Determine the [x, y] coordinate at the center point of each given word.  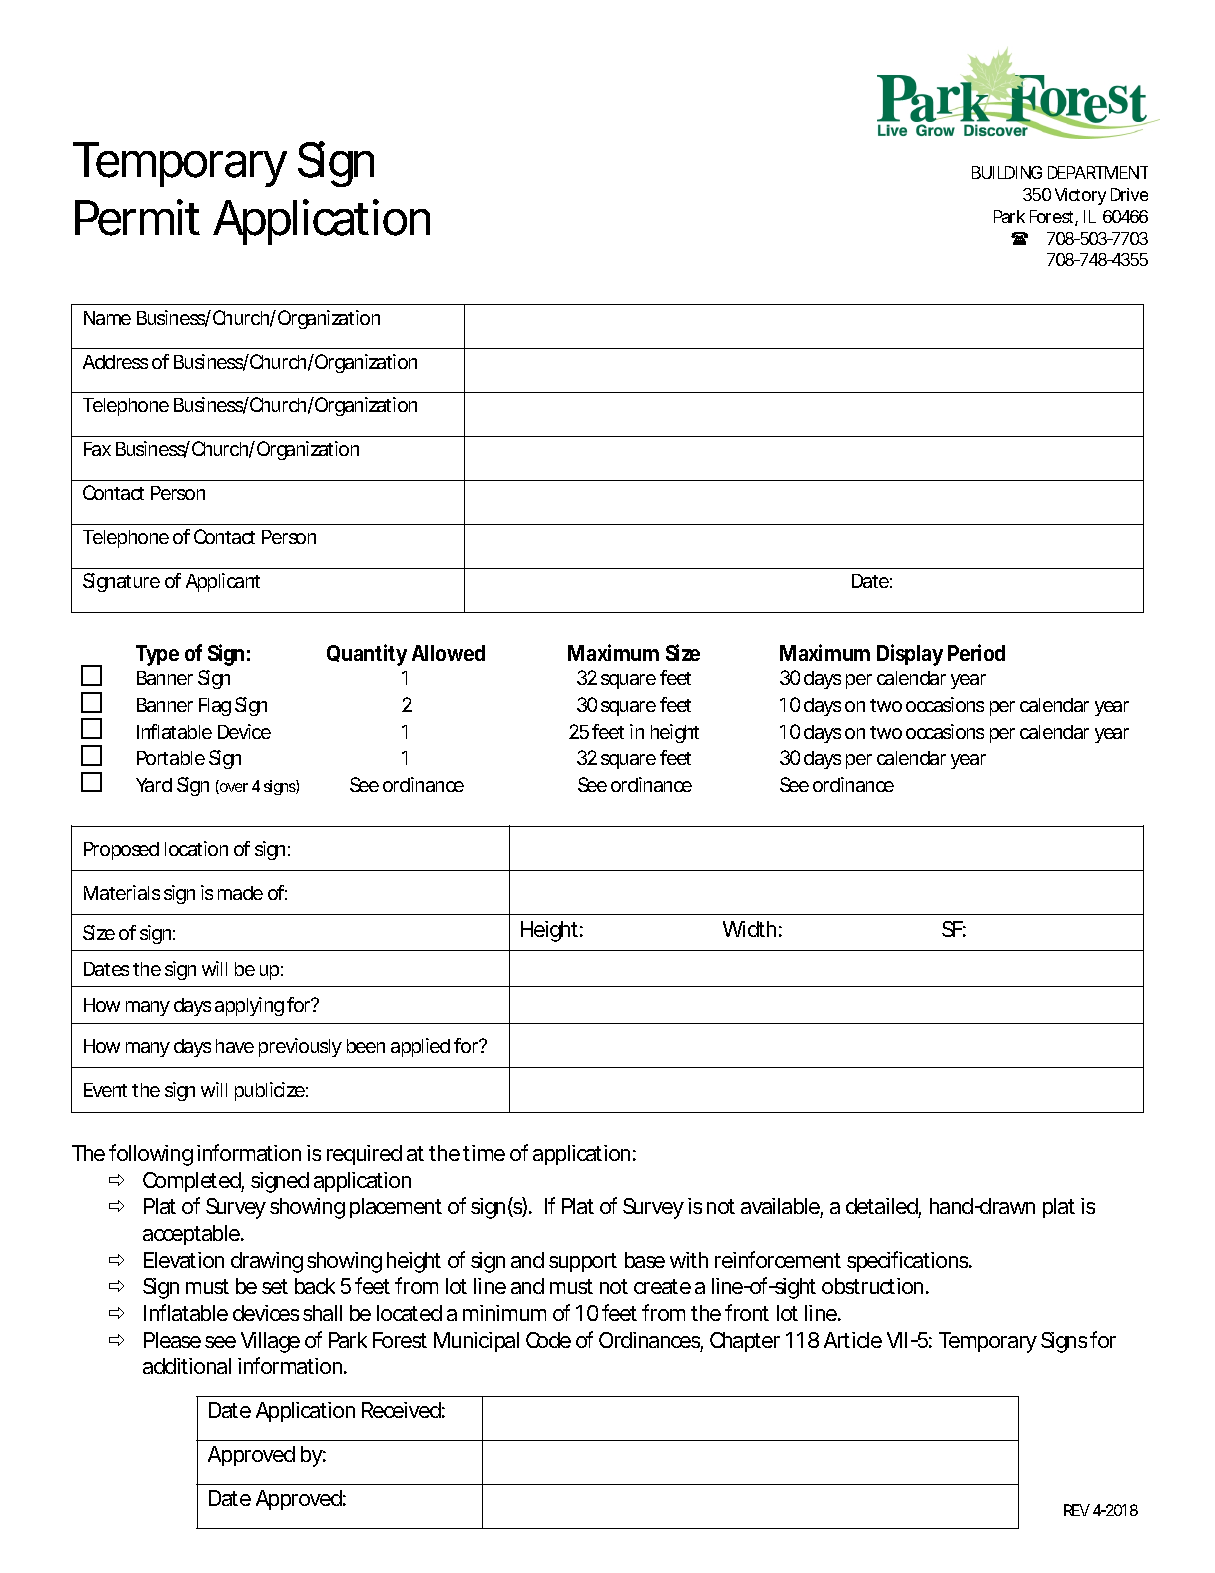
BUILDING [1007, 172]
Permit [137, 217]
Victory [1080, 196]
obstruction [874, 1286]
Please [172, 1340]
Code [548, 1340]
